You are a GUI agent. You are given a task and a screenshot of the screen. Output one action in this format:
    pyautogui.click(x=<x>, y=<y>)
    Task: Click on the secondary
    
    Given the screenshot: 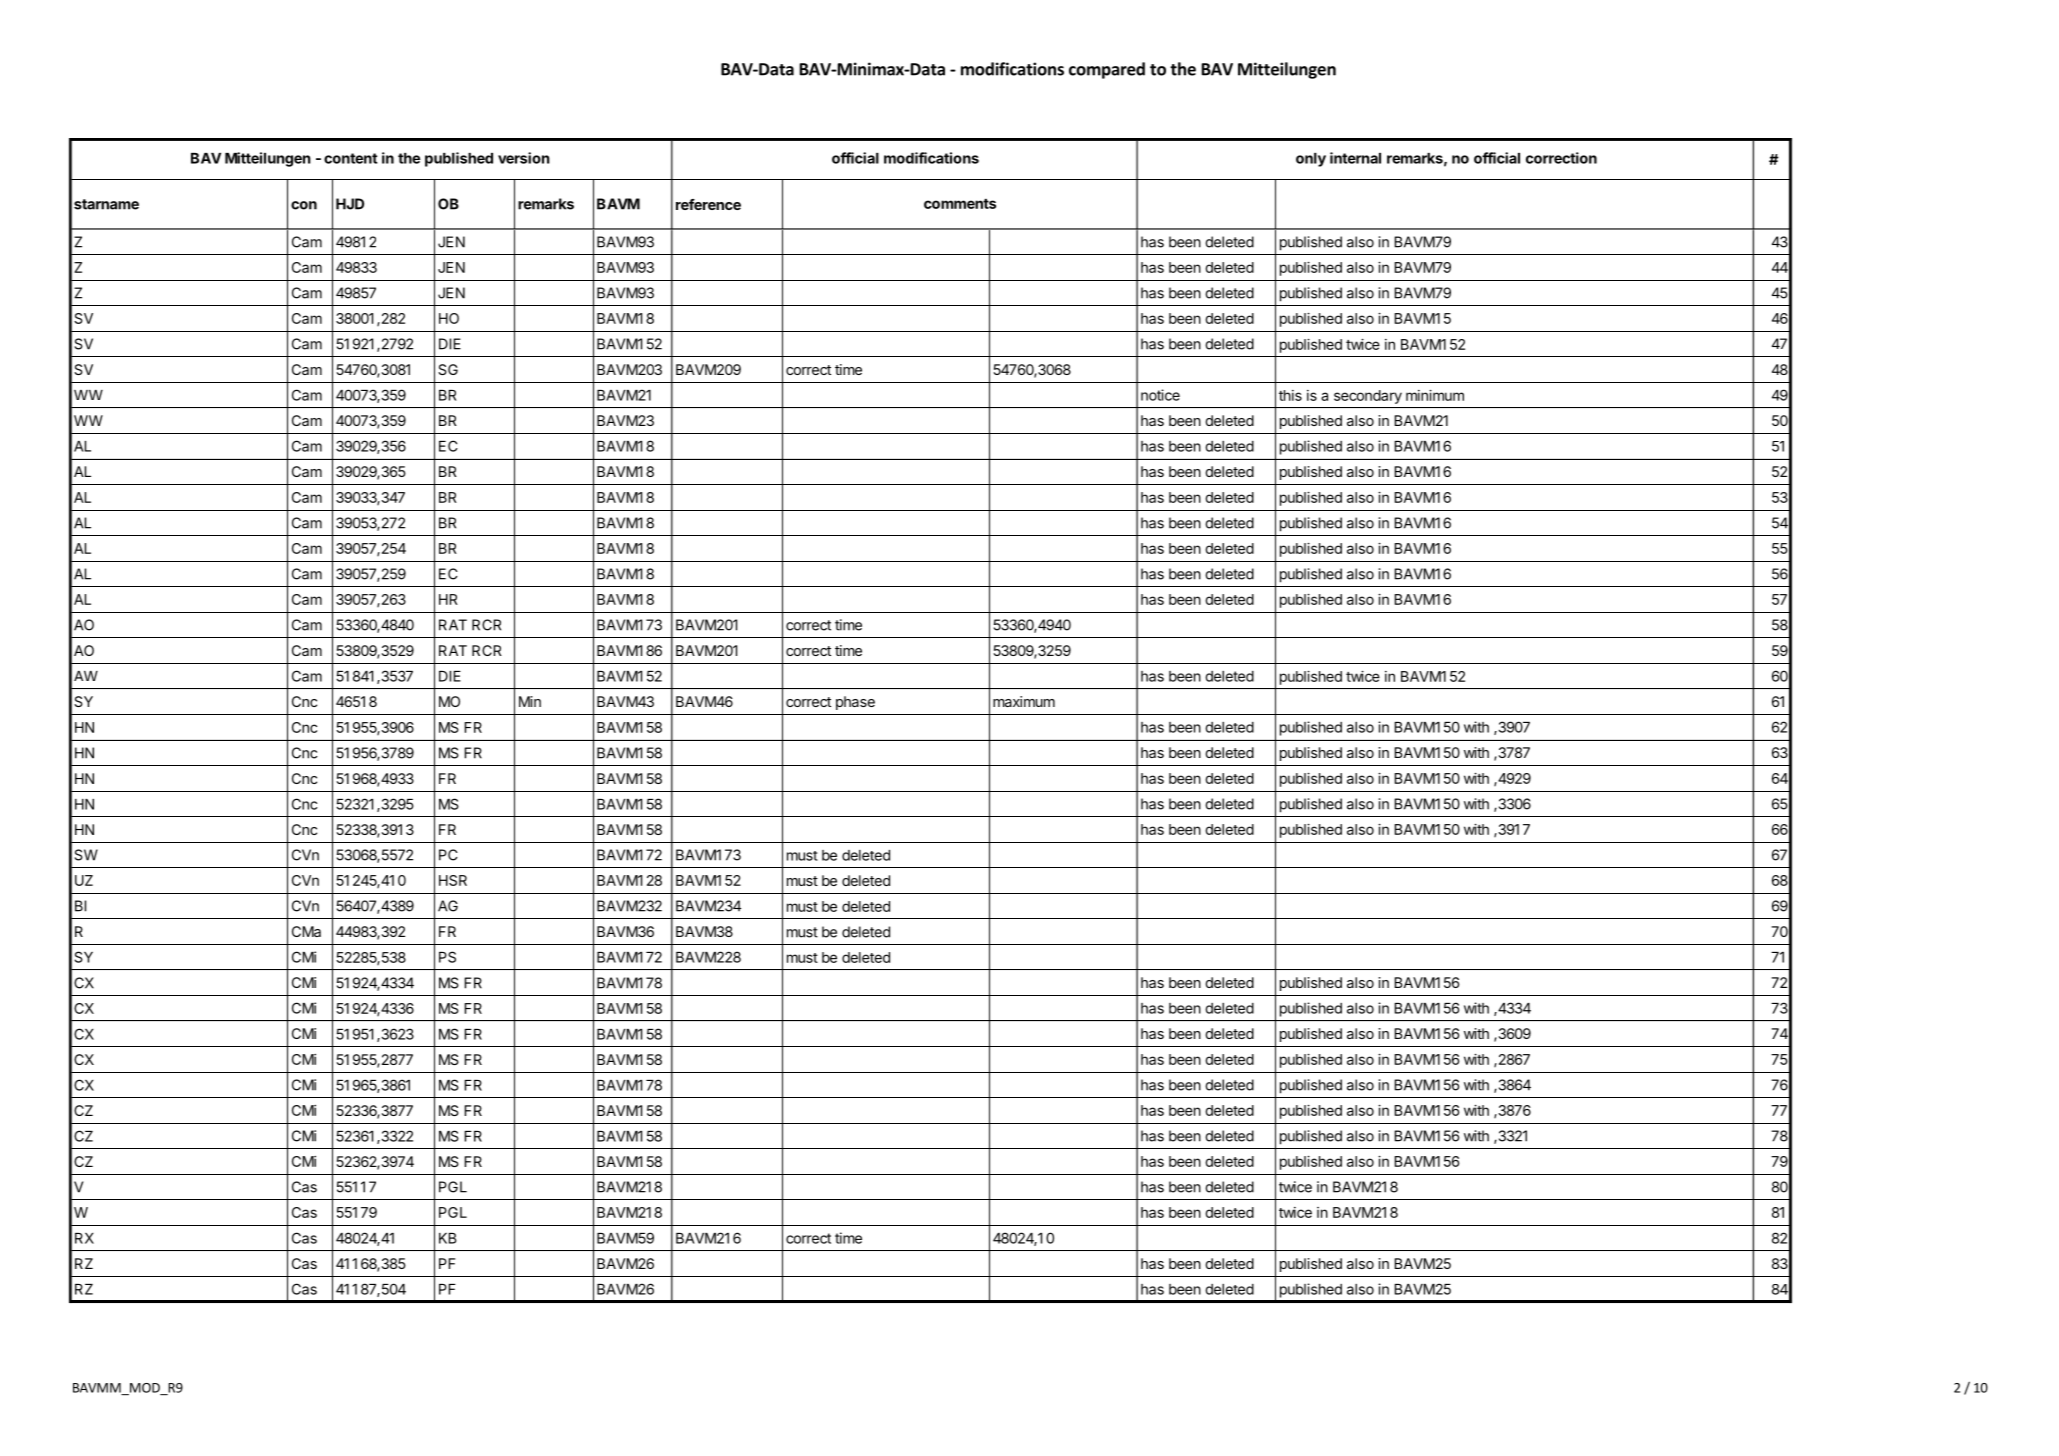 What is the action you would take?
    pyautogui.click(x=1368, y=397)
